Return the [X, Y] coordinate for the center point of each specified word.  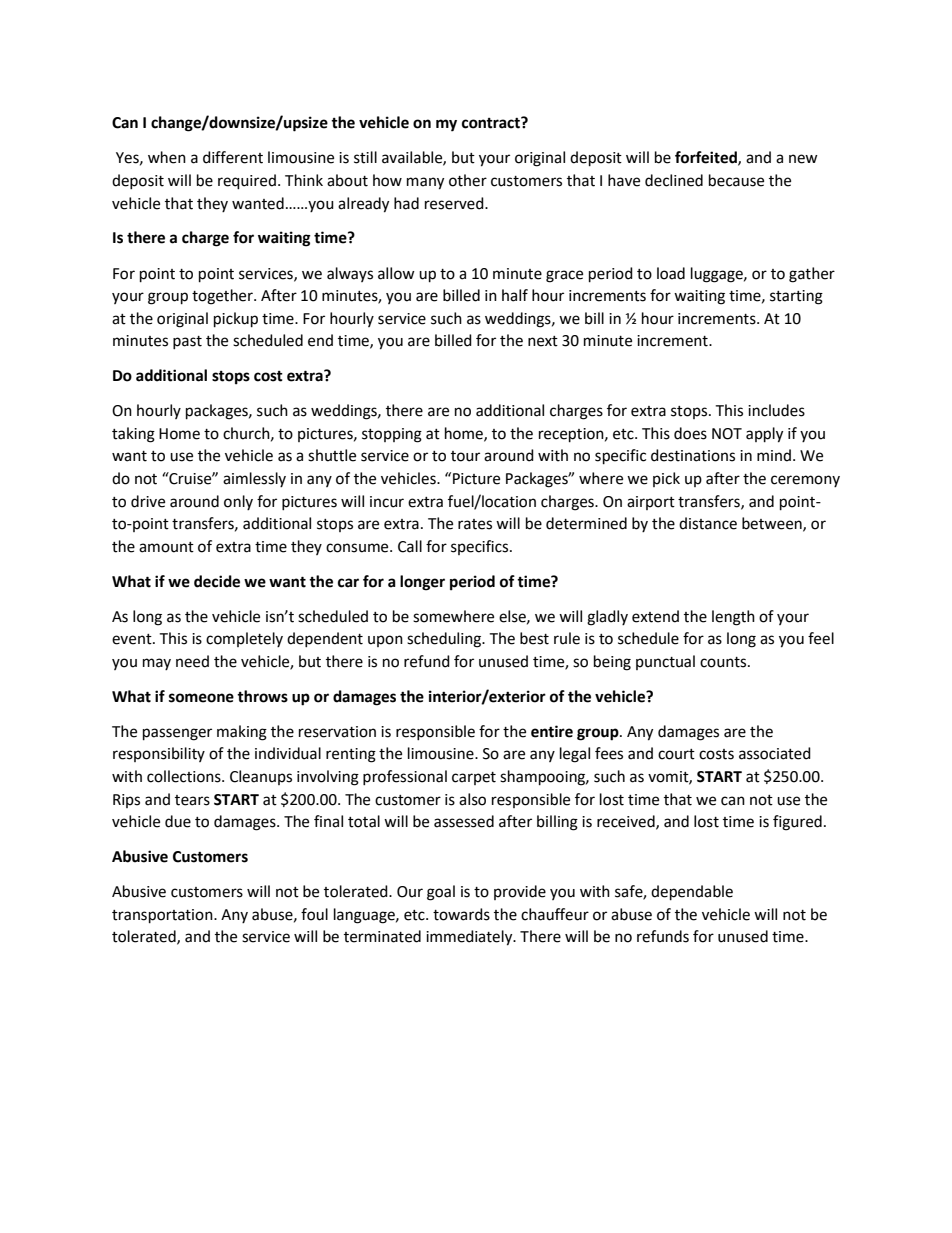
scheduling [445, 640]
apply [764, 435]
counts [724, 662]
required [247, 182]
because [736, 180]
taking [133, 435]
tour [465, 456]
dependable [692, 893]
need [192, 661]
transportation [163, 916]
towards [461, 914]
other [468, 180]
